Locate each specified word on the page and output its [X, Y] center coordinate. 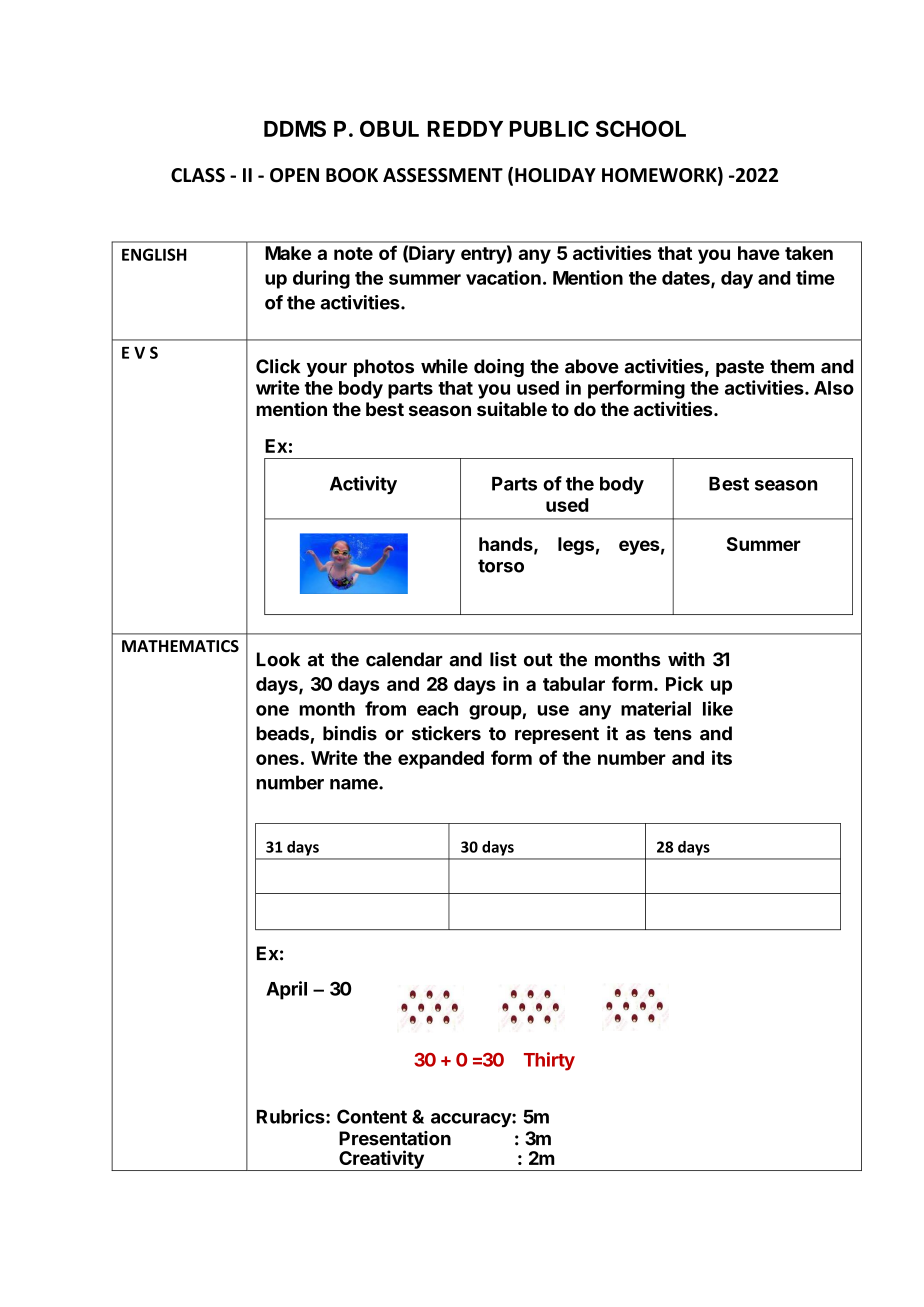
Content [372, 1116]
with [686, 659]
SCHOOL [641, 128]
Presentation [395, 1138]
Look [278, 659]
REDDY [465, 129]
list [503, 659]
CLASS [198, 175]
